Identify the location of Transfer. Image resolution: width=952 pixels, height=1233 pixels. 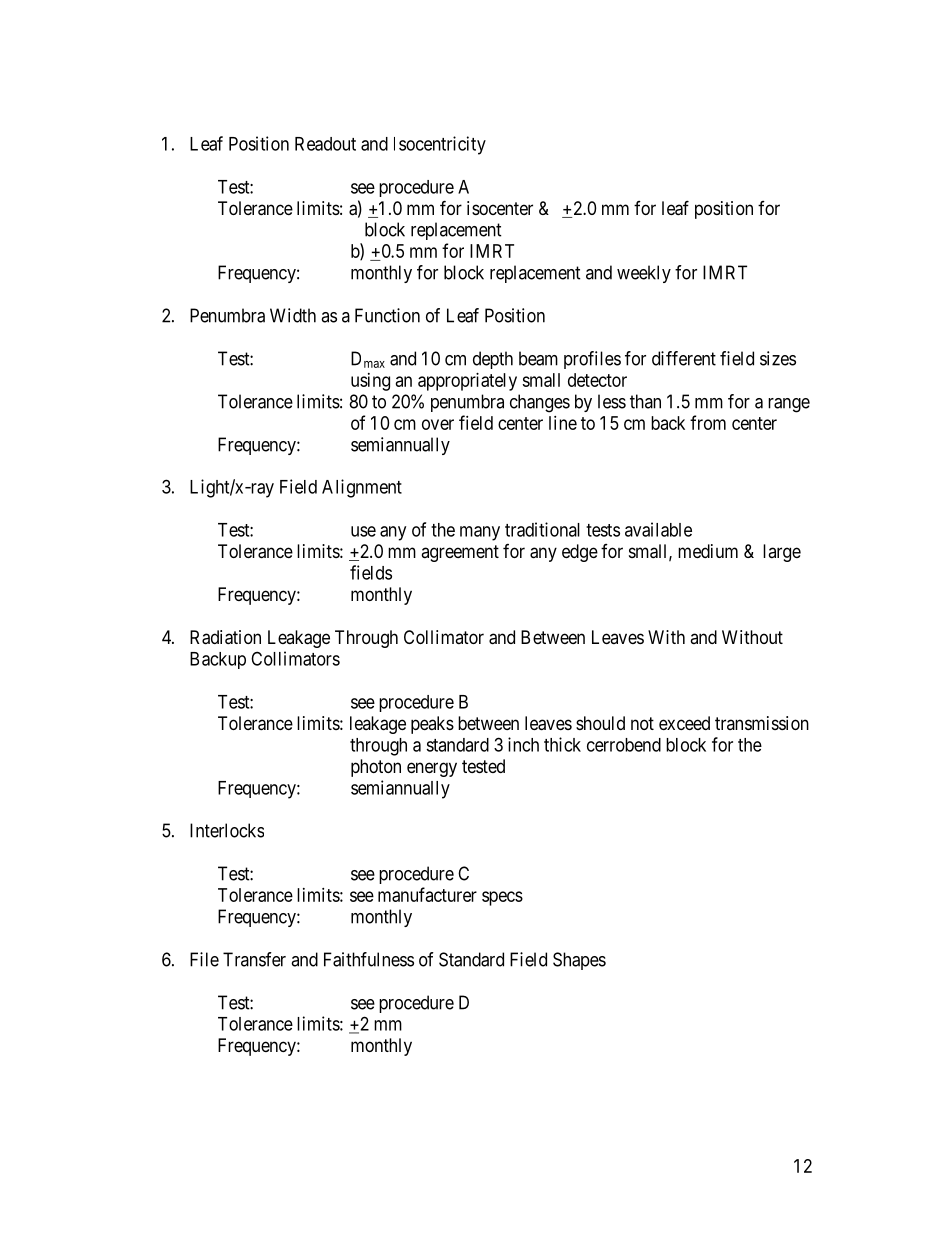
(254, 959).
